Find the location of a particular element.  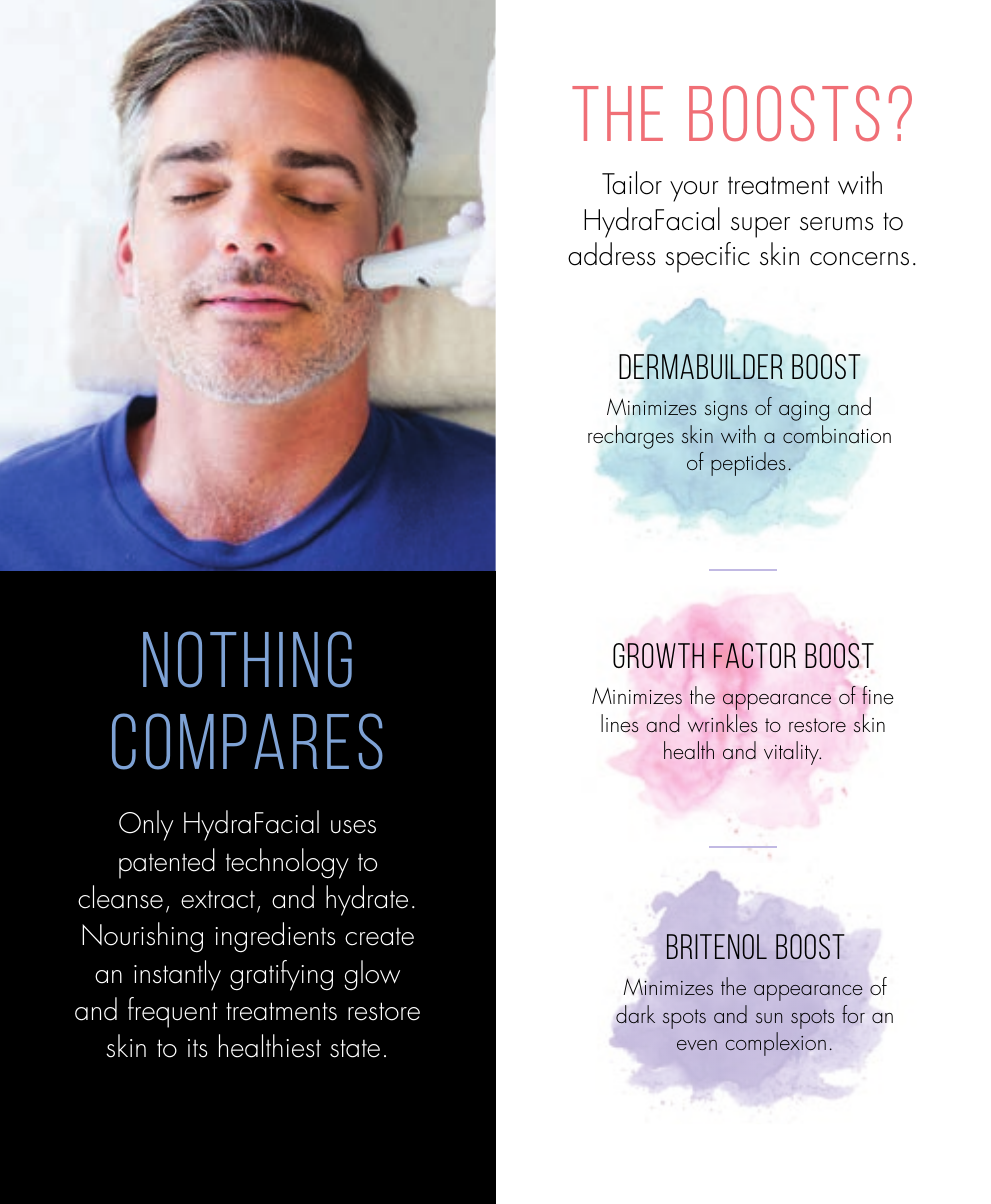

Tailor is located at coordinates (632, 183).
